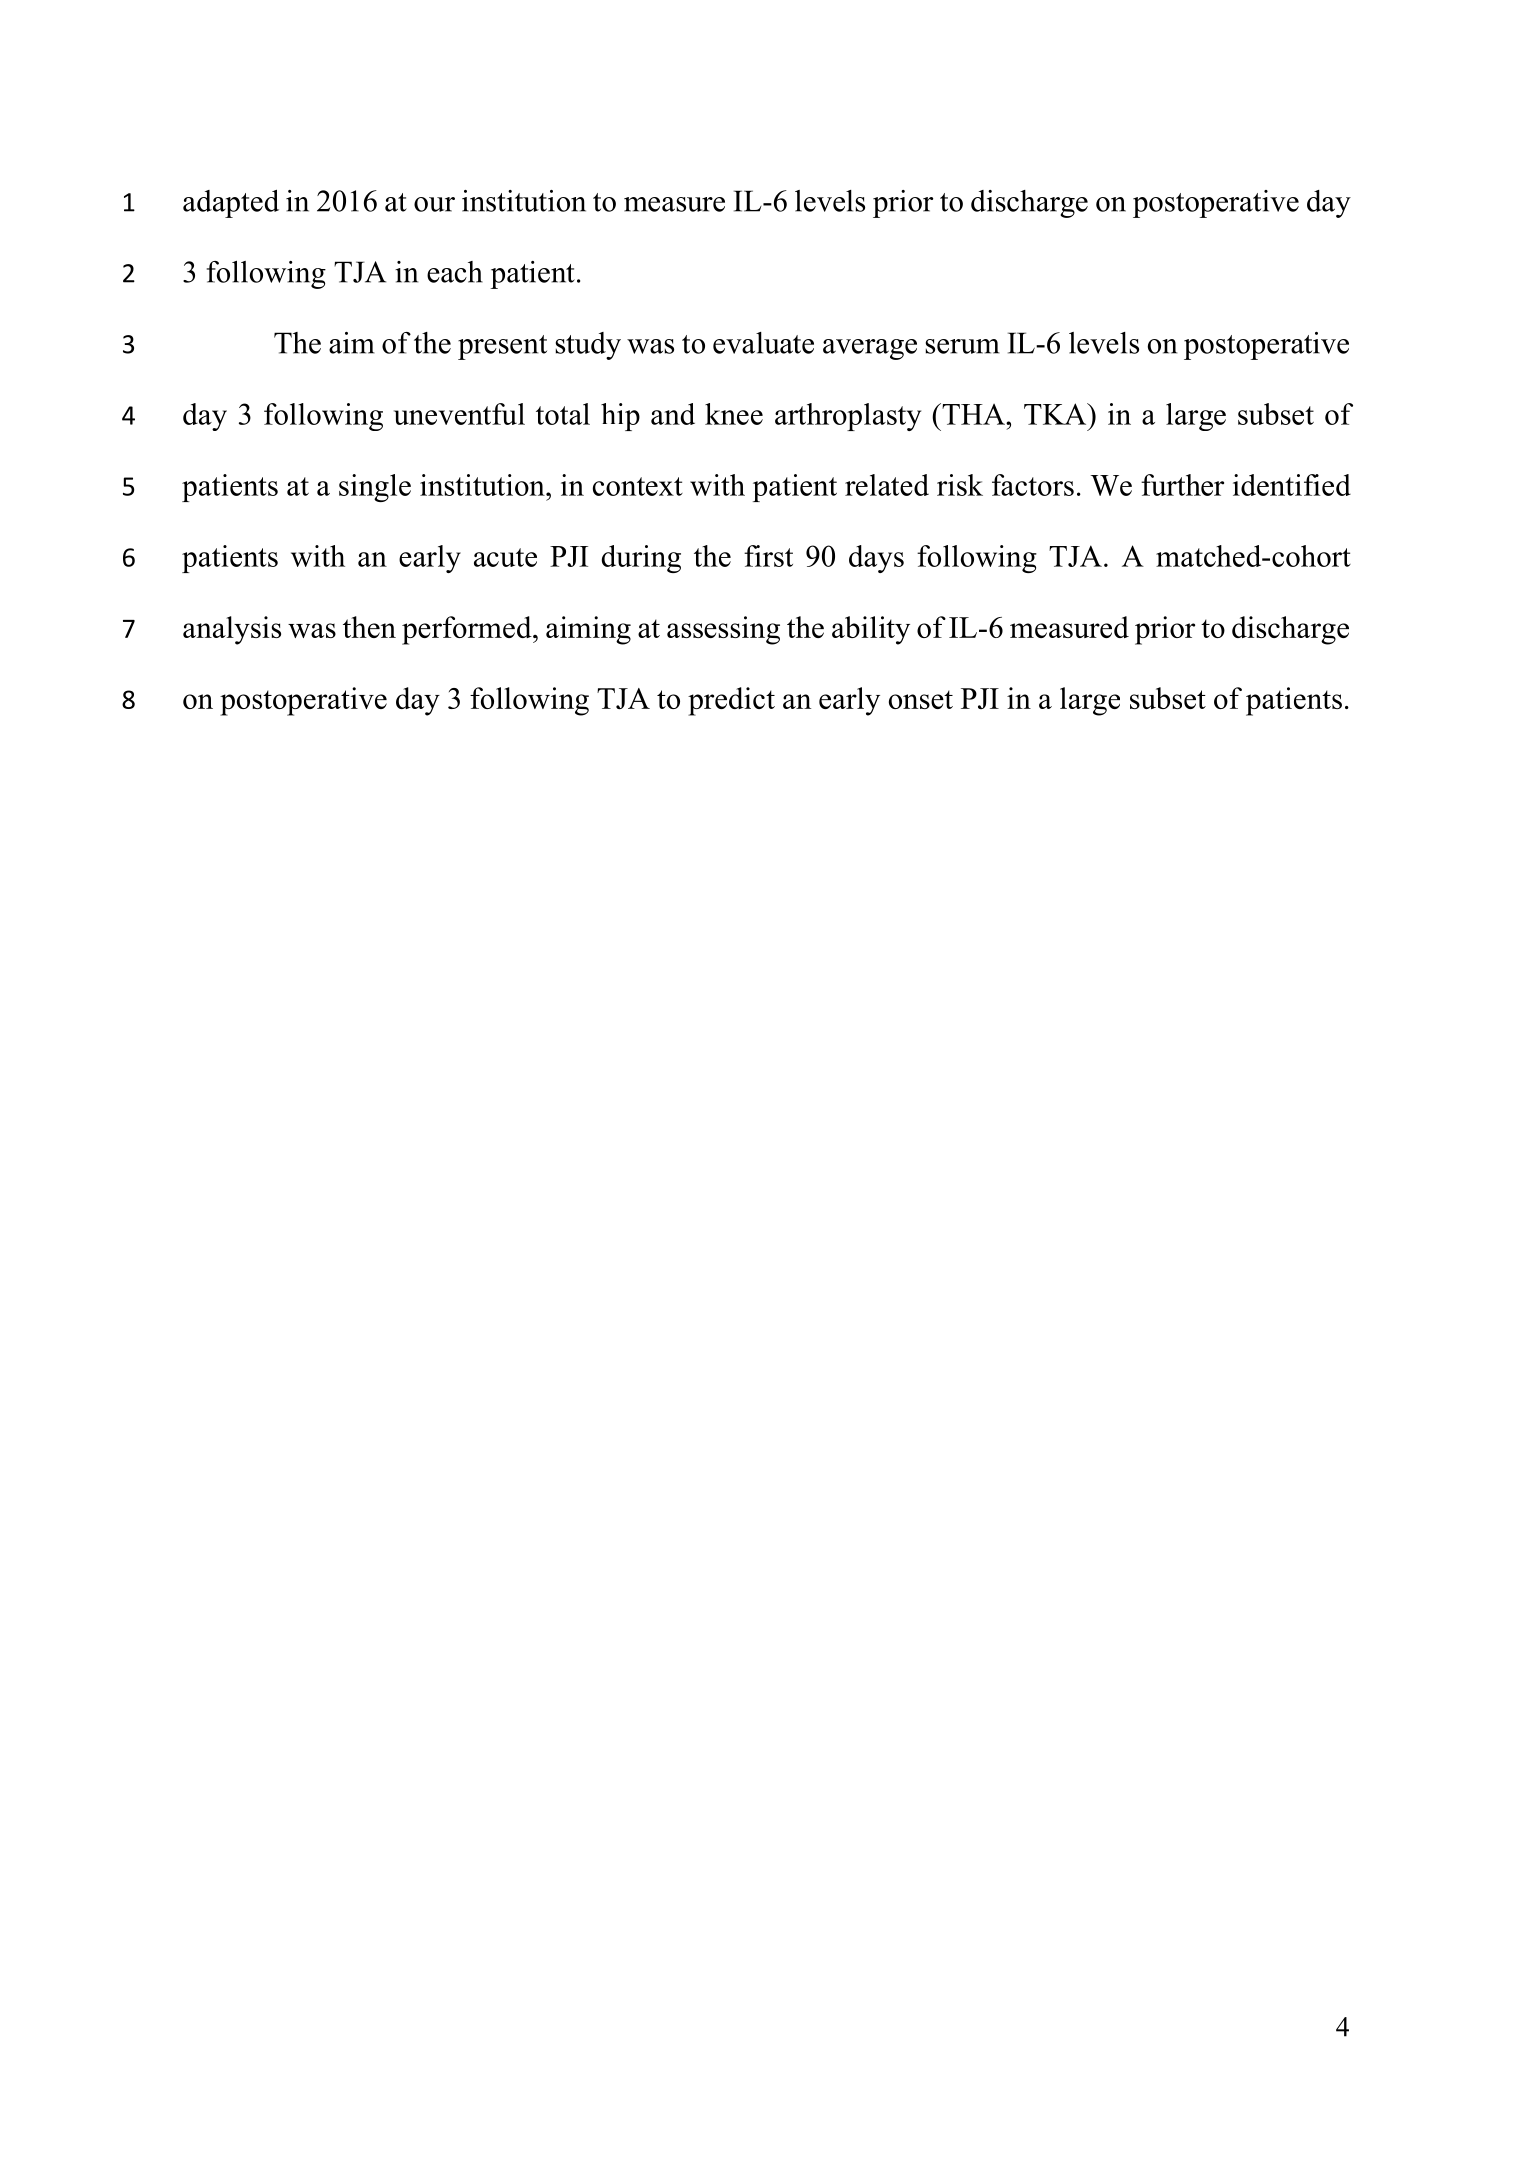  What do you see at coordinates (1182, 485) in the screenshot?
I see `further` at bounding box center [1182, 485].
